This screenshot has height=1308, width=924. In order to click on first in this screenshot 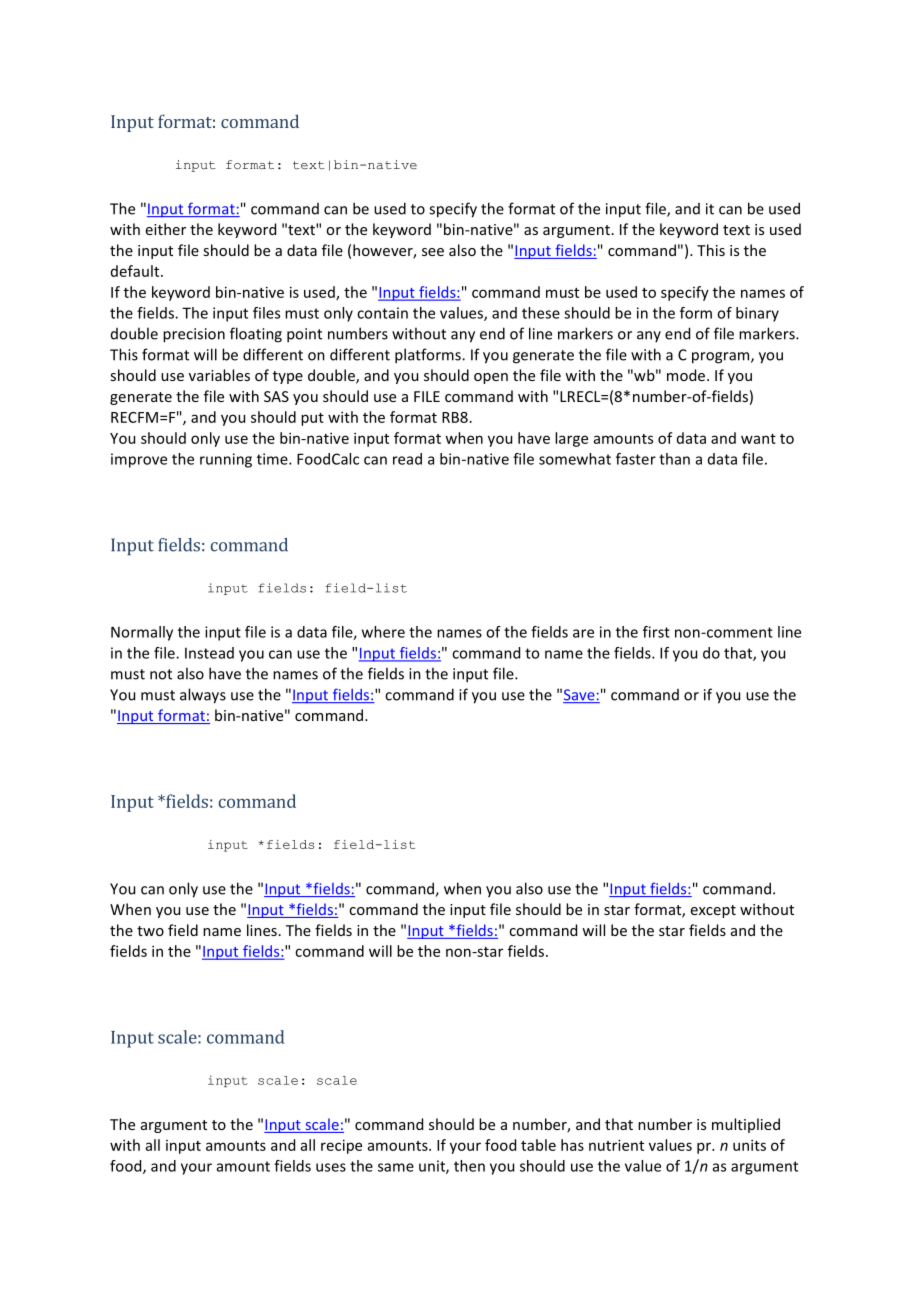, I will do `click(656, 632)`.
